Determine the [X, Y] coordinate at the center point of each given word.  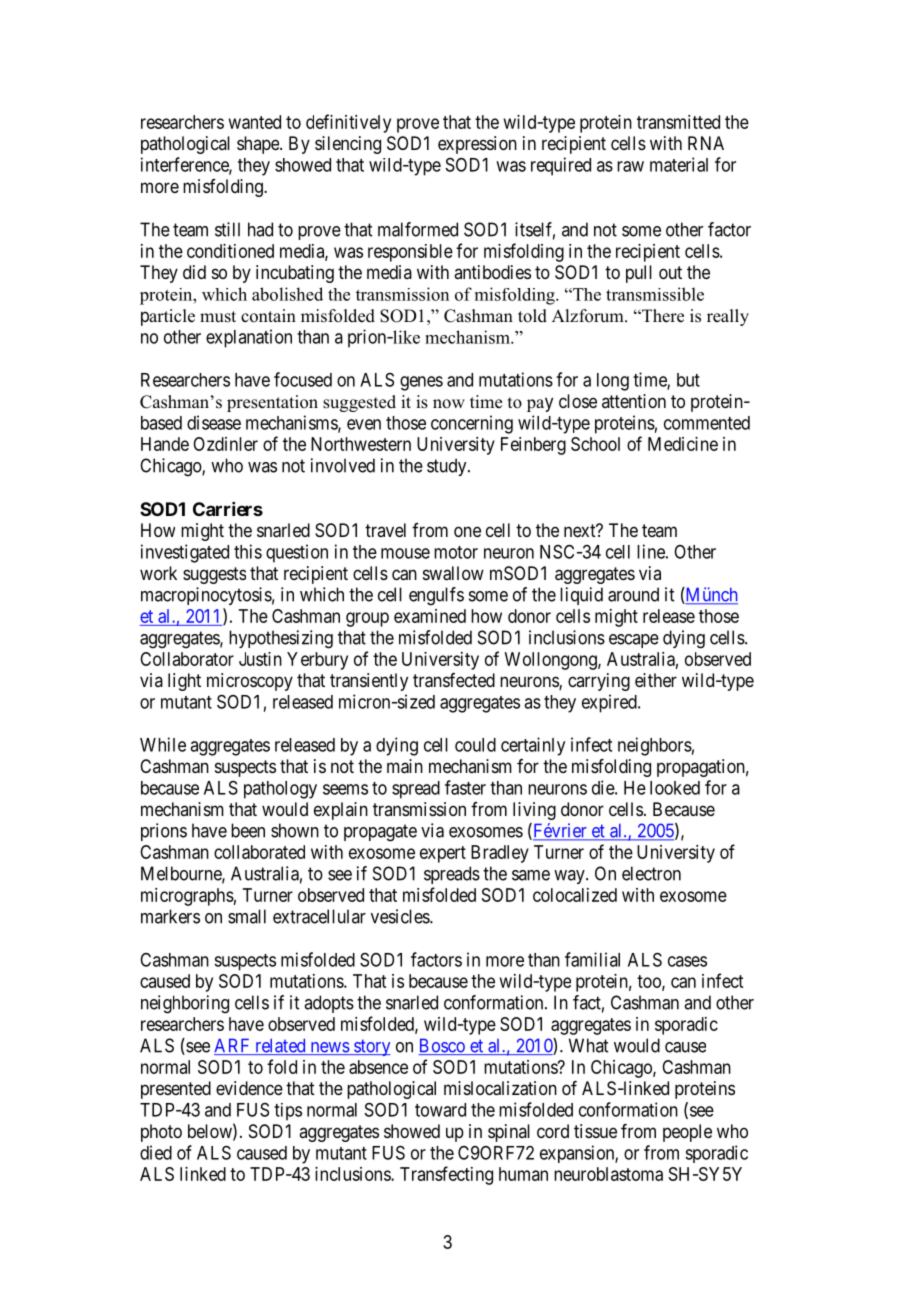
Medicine [683, 444]
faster [465, 787]
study [448, 467]
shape [259, 145]
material [679, 164]
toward [440, 1110]
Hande [165, 444]
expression [477, 145]
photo [161, 1133]
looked [675, 788]
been [248, 830]
